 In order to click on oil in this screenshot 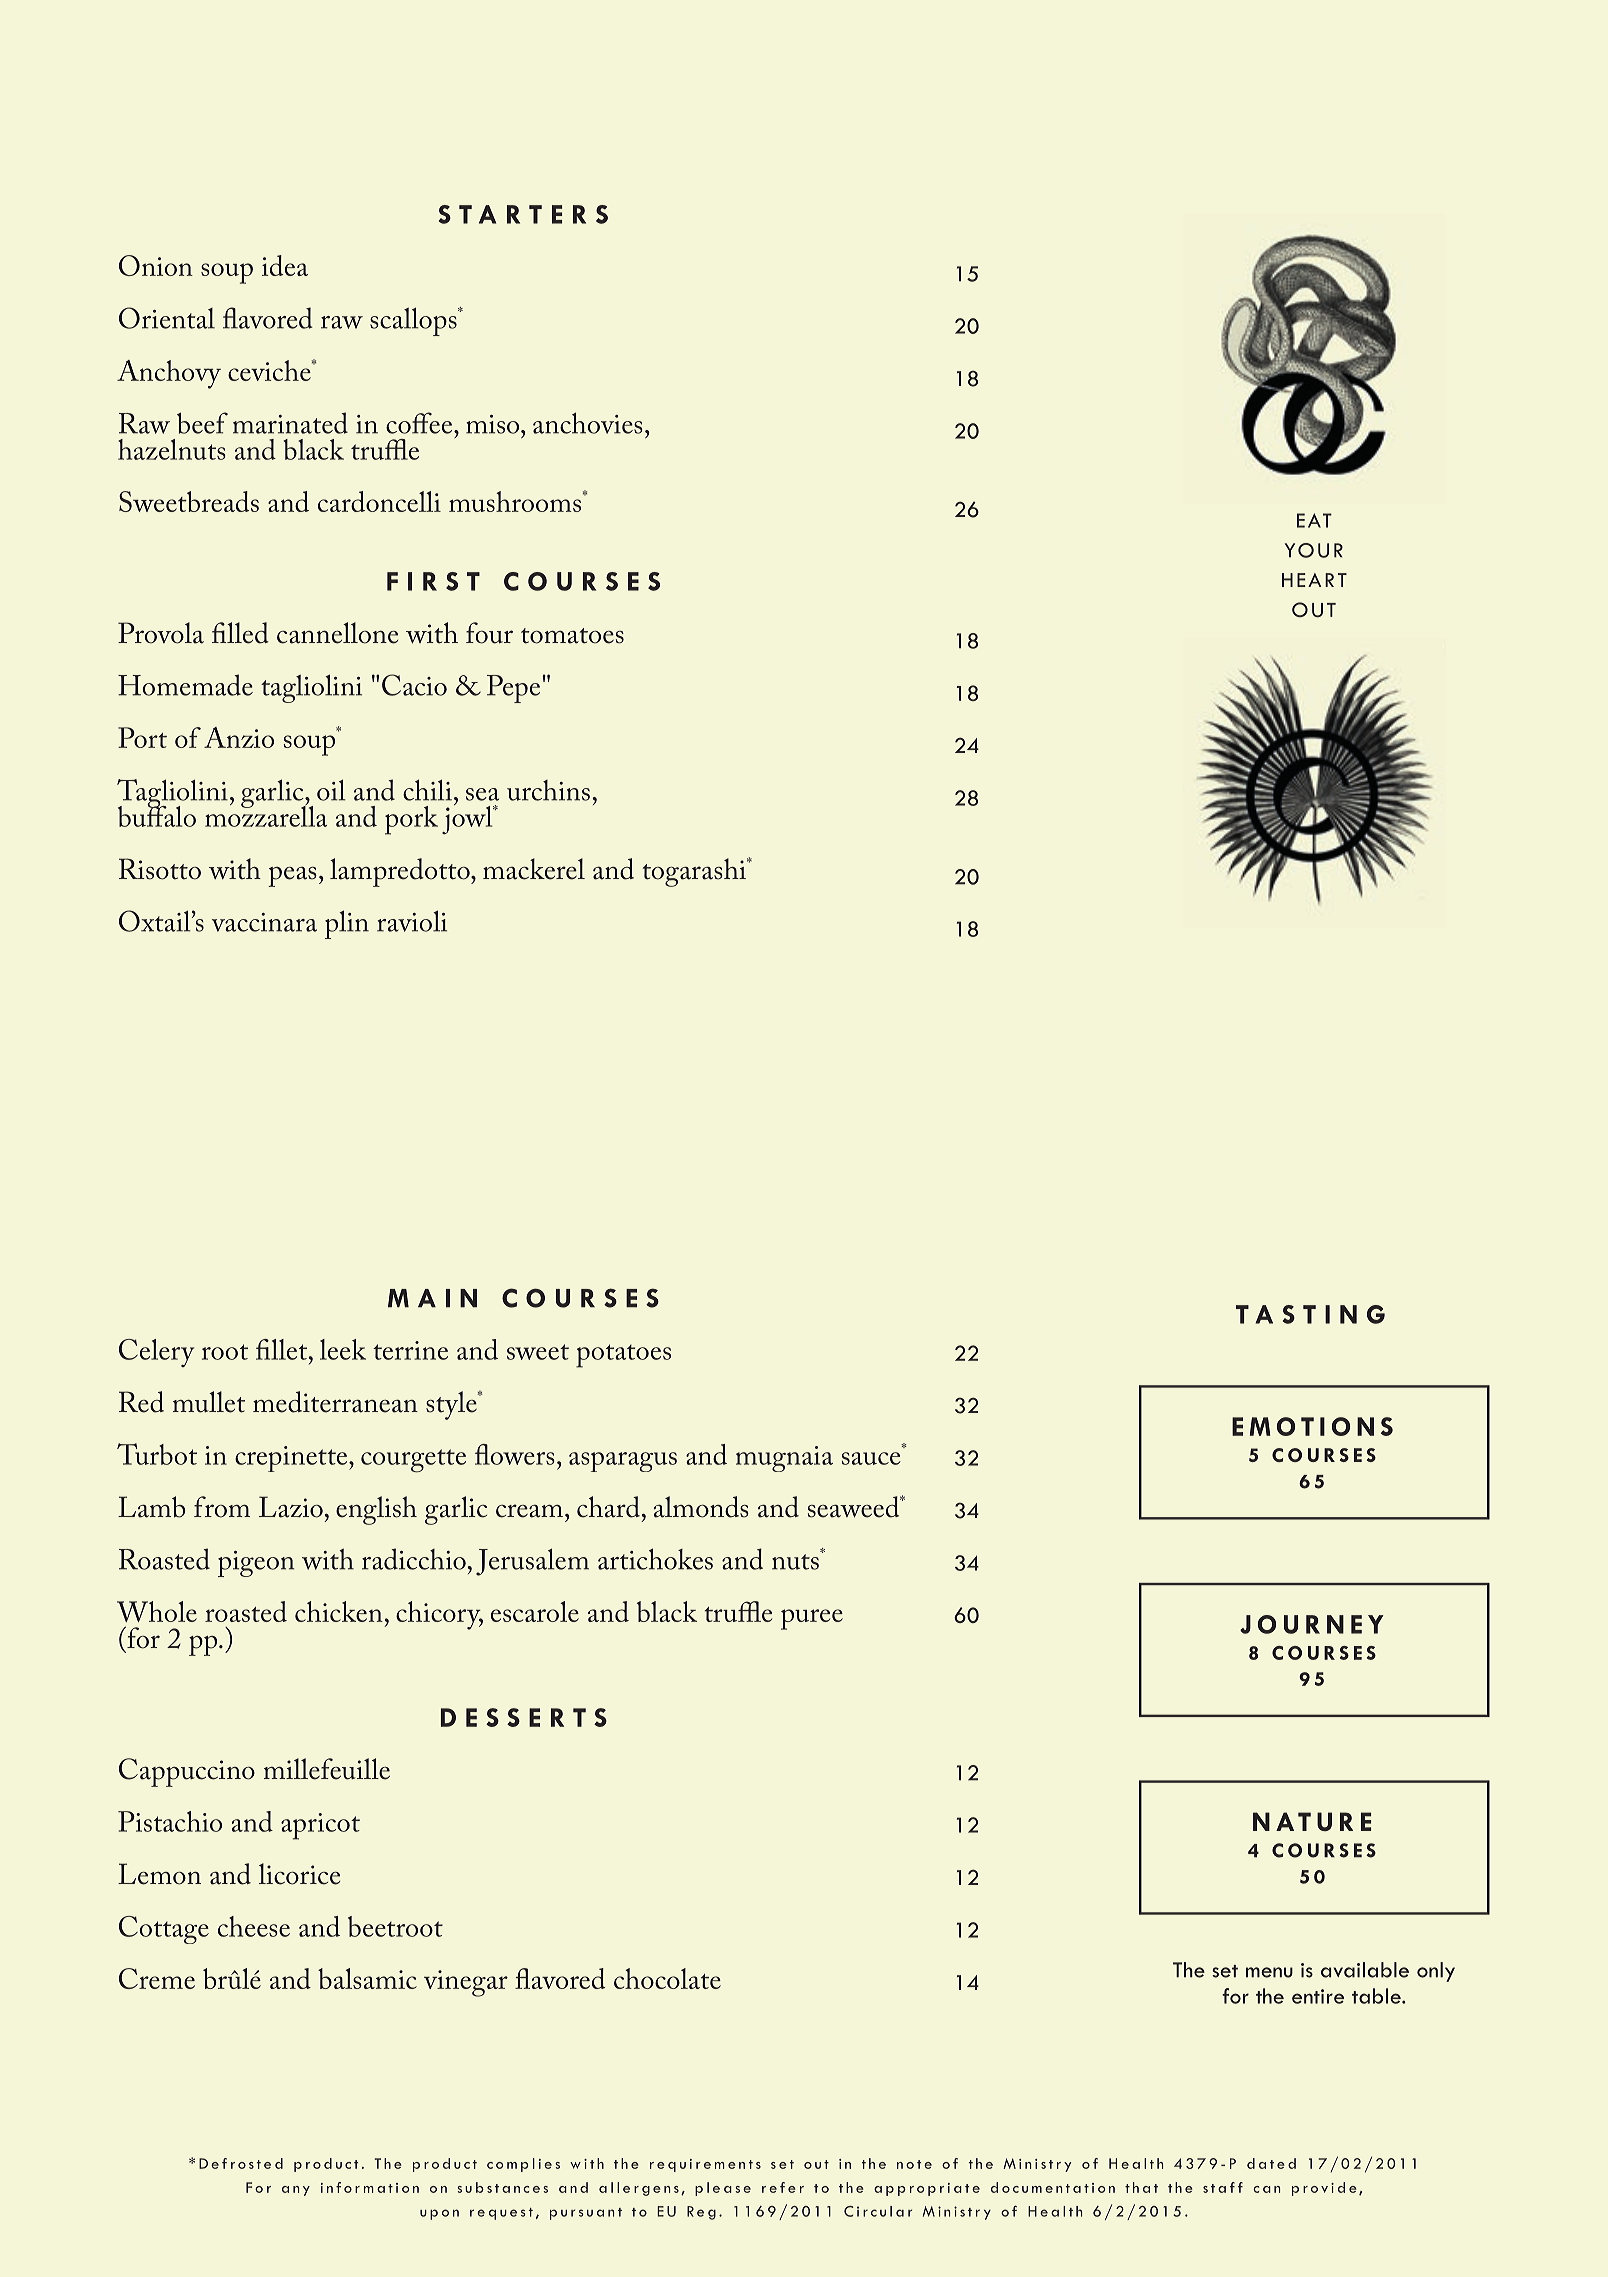, I will do `click(331, 790)`.
